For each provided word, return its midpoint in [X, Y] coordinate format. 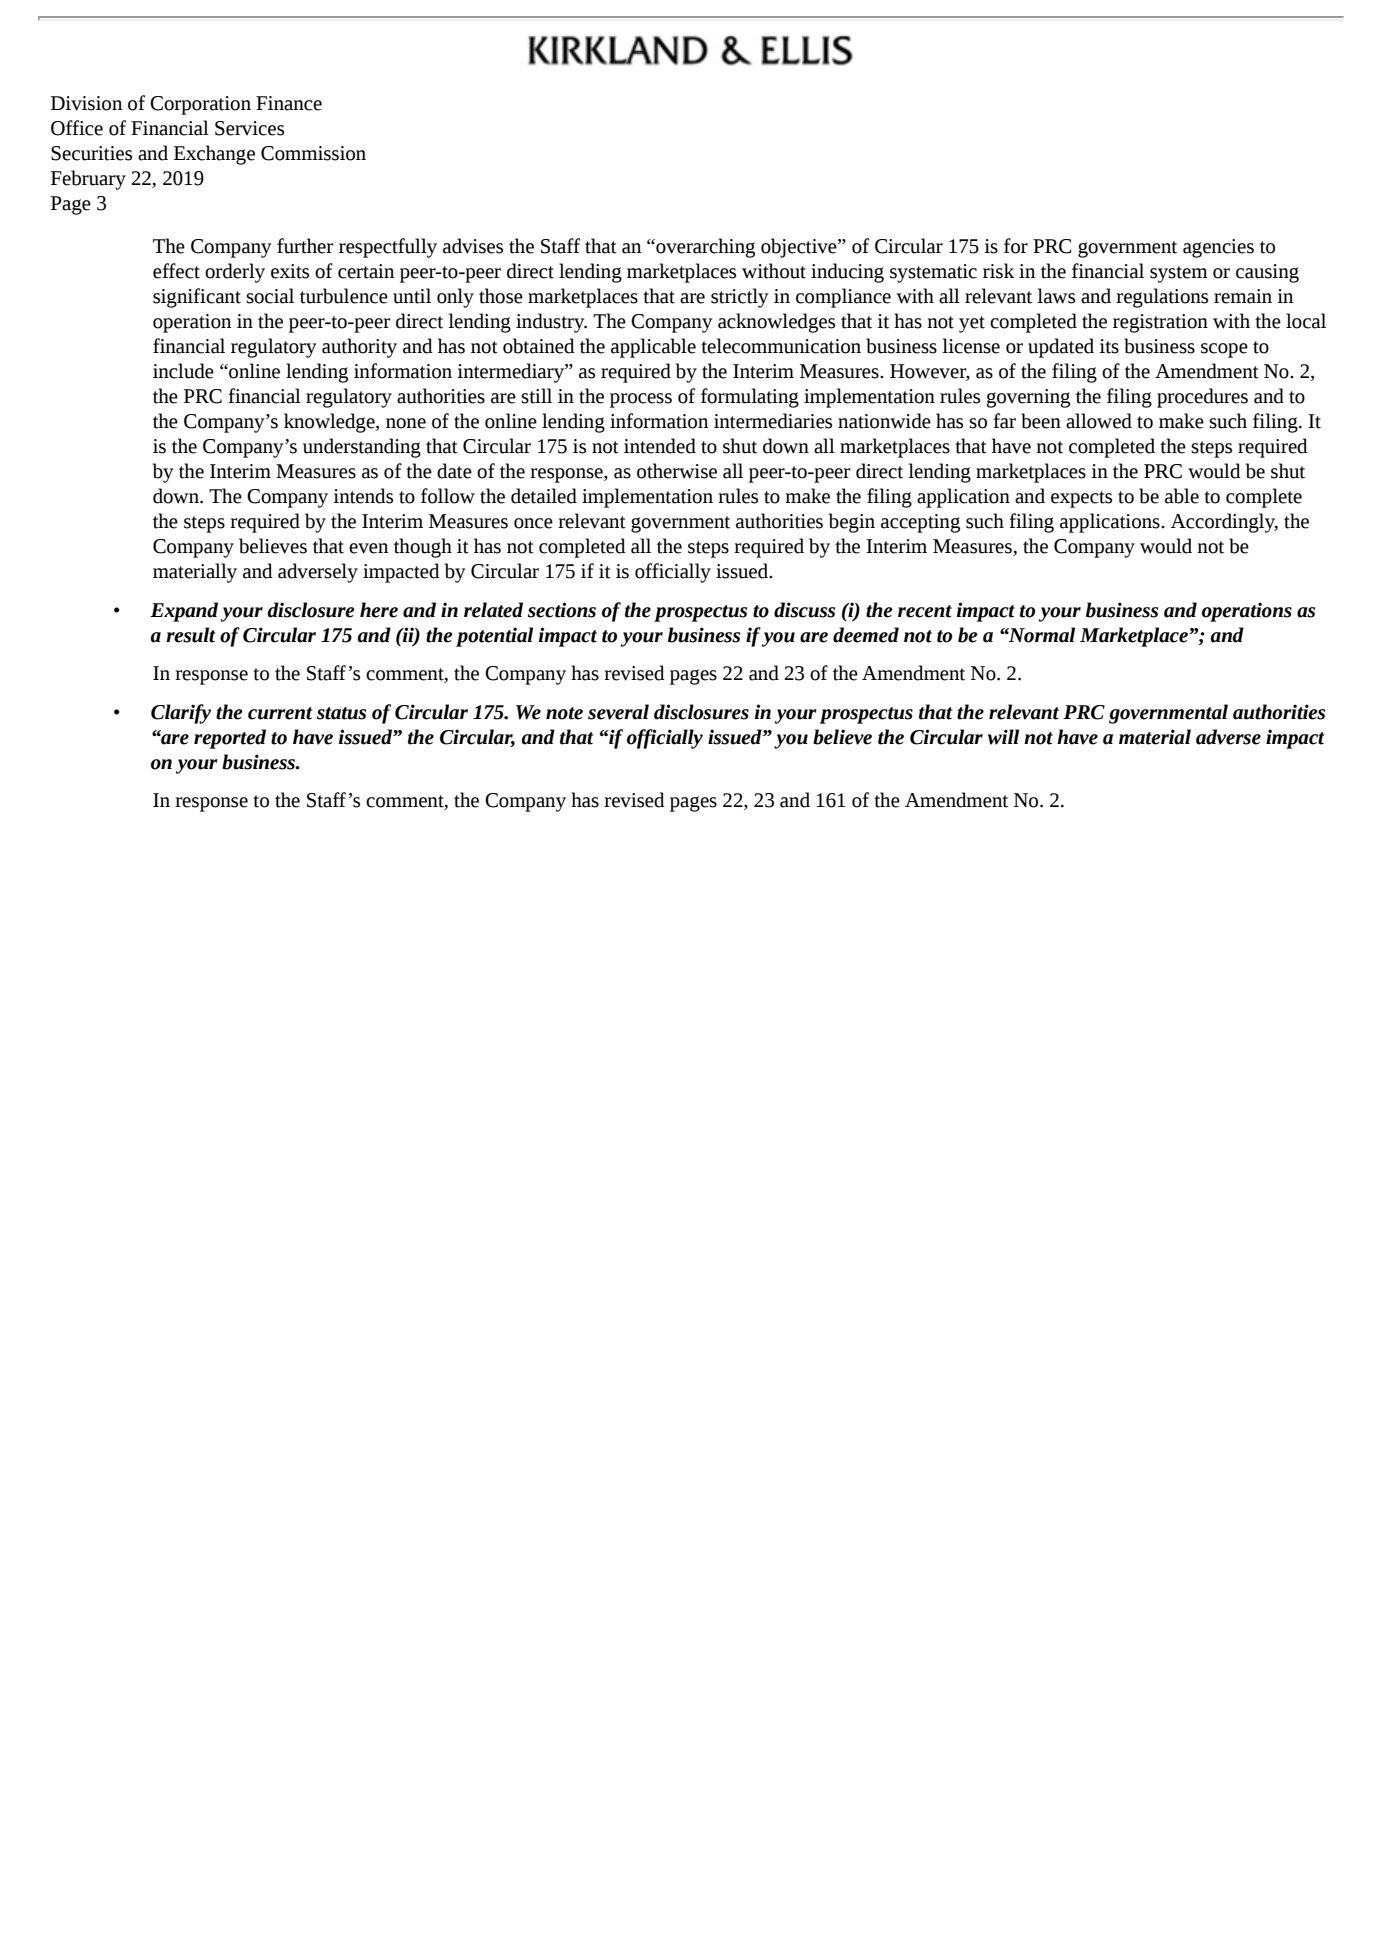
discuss [804, 610]
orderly [235, 273]
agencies [1218, 248]
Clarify [181, 714]
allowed [1099, 421]
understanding [362, 448]
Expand [184, 612]
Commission [313, 153]
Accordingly [1224, 523]
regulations [1162, 298]
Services [249, 128]
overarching [704, 248]
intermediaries [773, 421]
